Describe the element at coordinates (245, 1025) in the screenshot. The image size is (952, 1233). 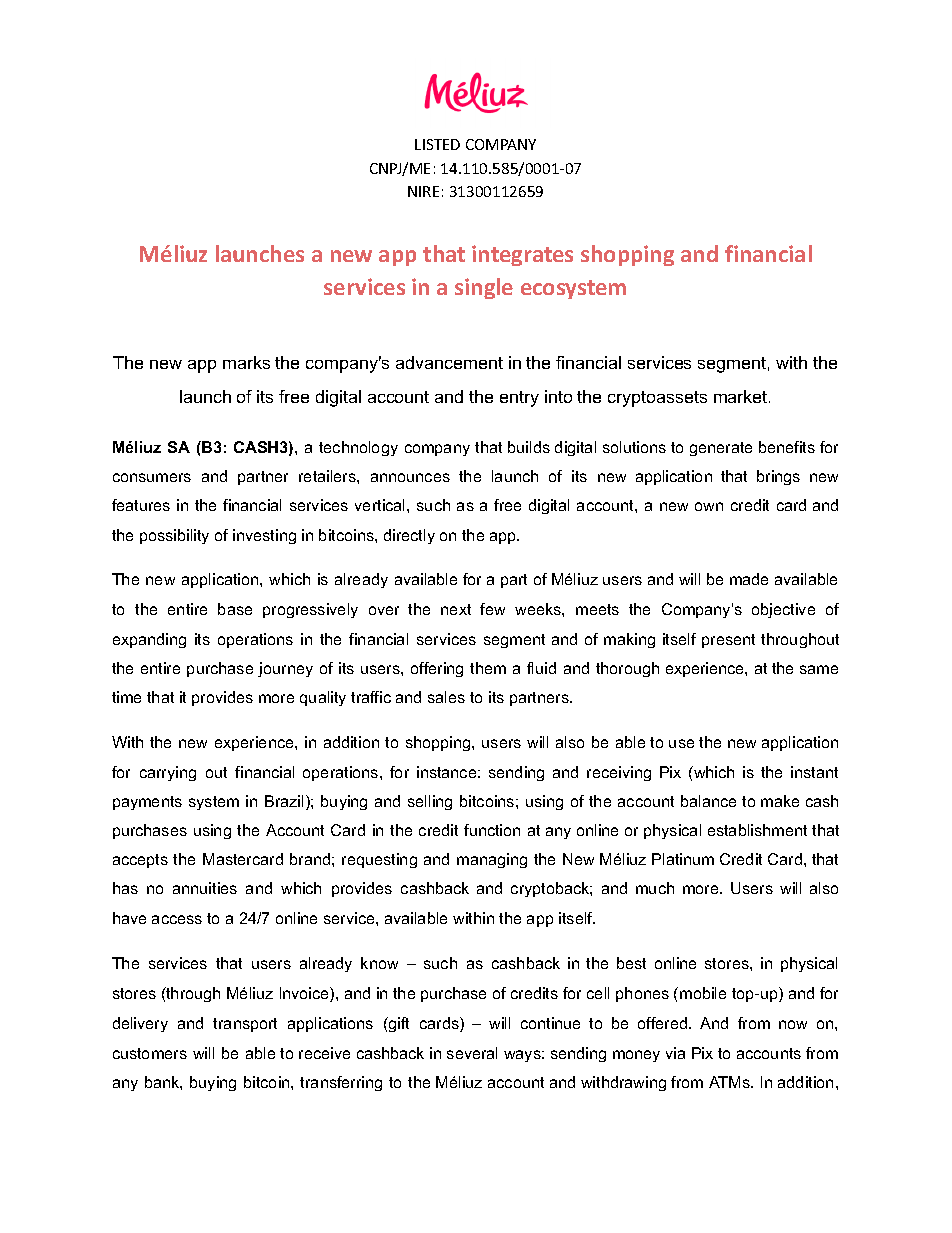
I see `transport` at that location.
